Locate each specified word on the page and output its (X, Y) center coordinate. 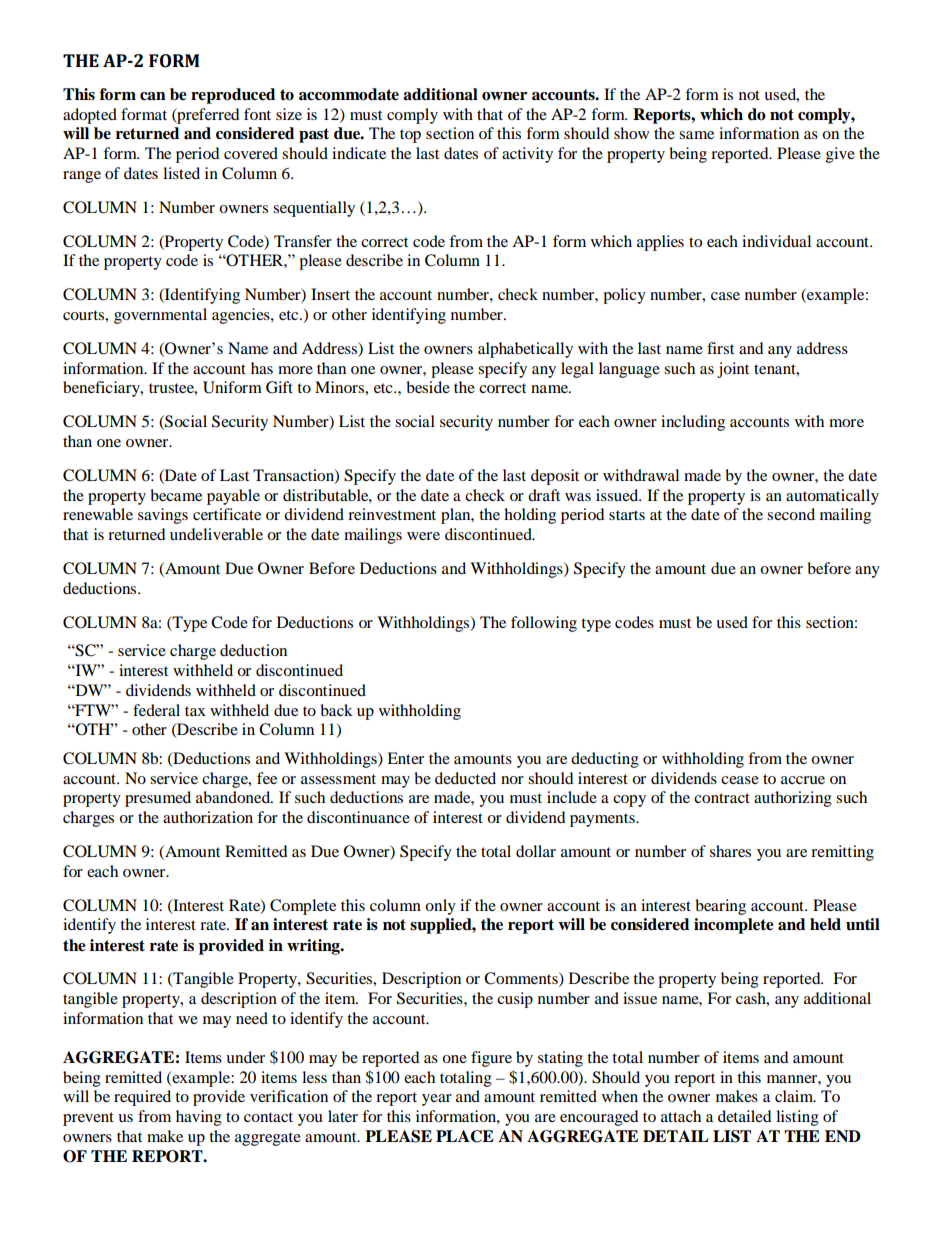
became (176, 495)
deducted (465, 778)
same (696, 135)
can (153, 96)
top (410, 136)
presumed (158, 799)
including (693, 423)
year (437, 1100)
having (199, 1118)
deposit (555, 477)
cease (740, 780)
